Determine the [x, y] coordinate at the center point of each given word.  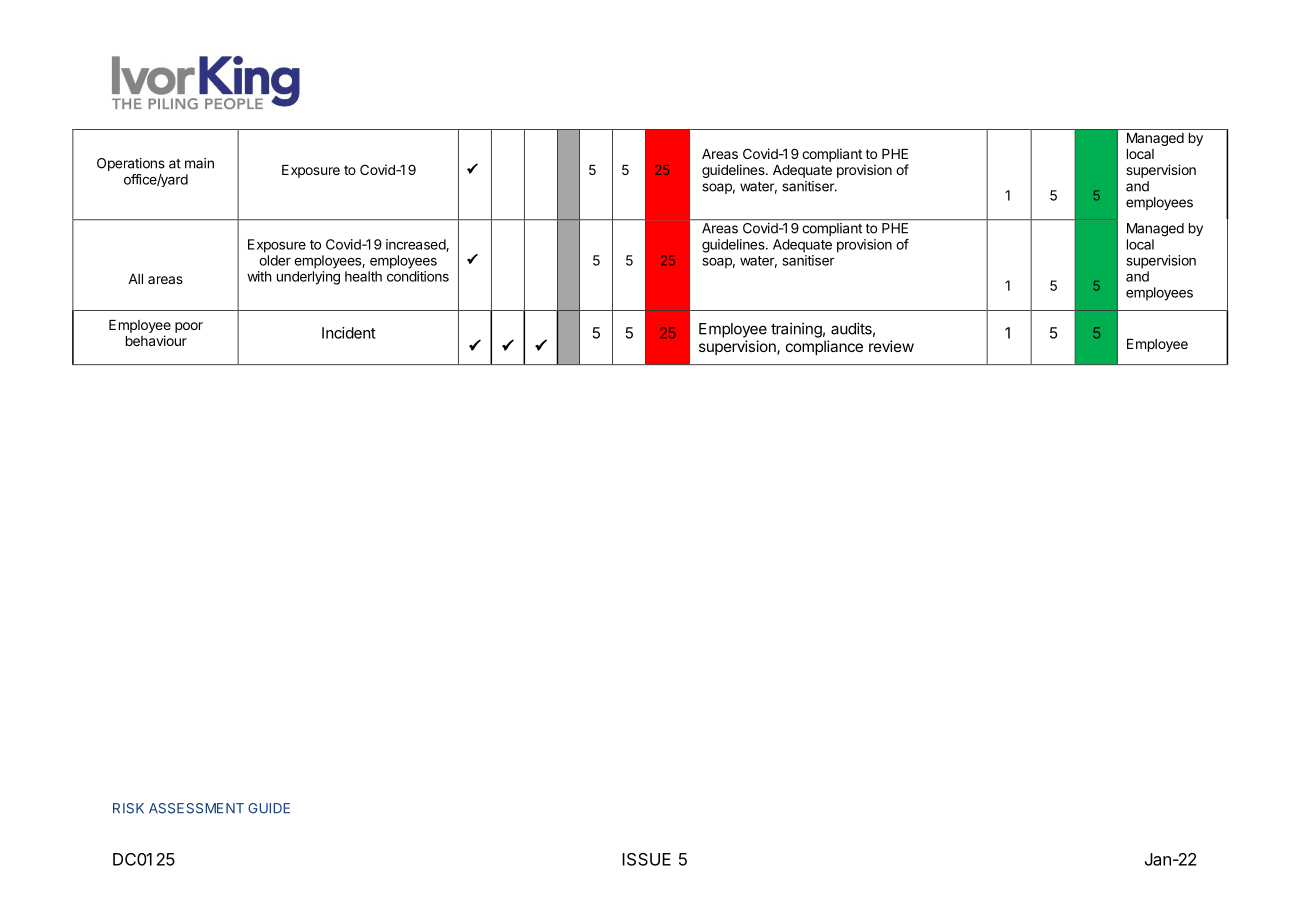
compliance [824, 347]
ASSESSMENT [196, 808]
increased [416, 245]
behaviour [156, 340]
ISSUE [646, 859]
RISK [128, 808]
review [891, 346]
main [199, 163]
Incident [349, 333]
